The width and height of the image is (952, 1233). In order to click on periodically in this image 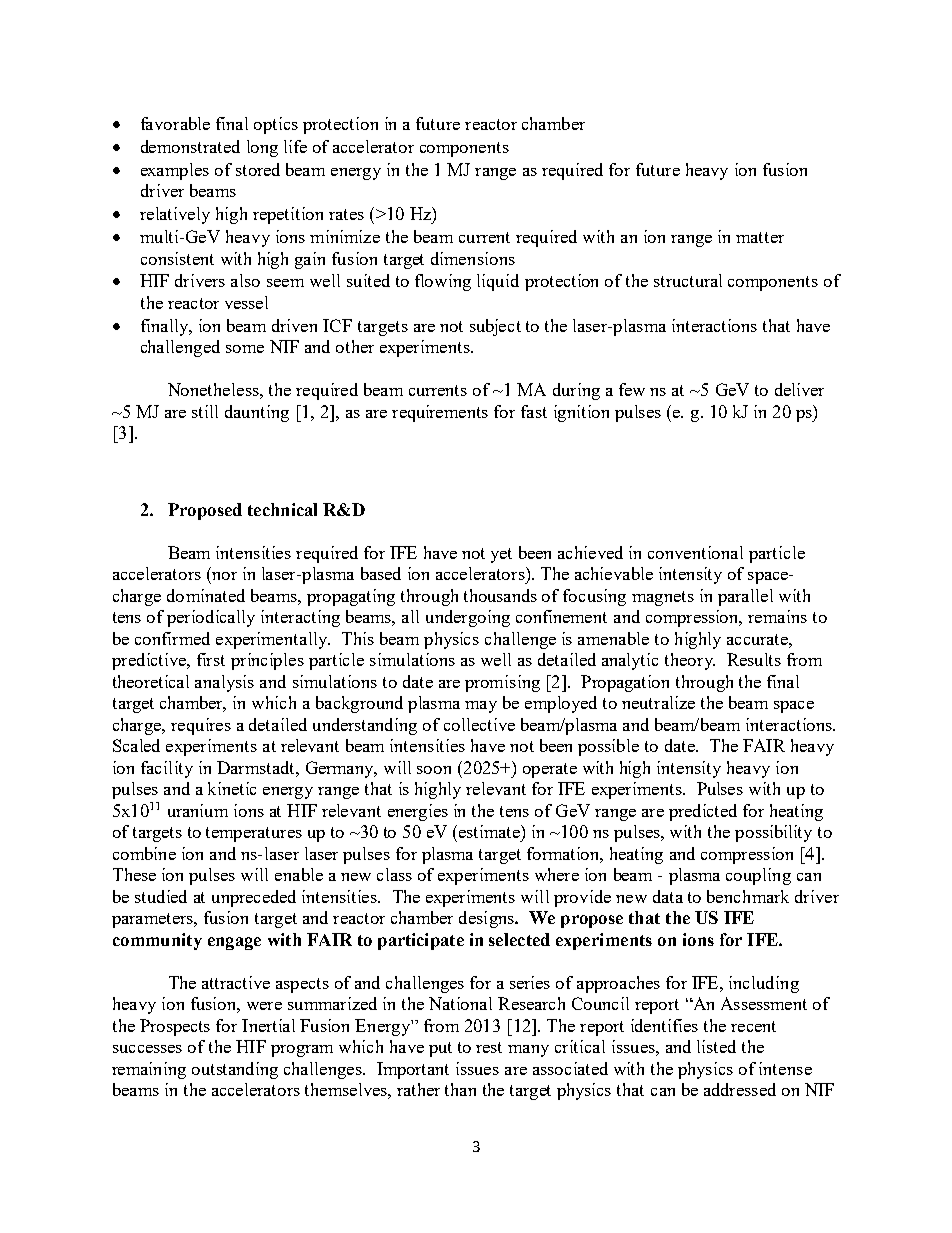, I will do `click(211, 618)`.
